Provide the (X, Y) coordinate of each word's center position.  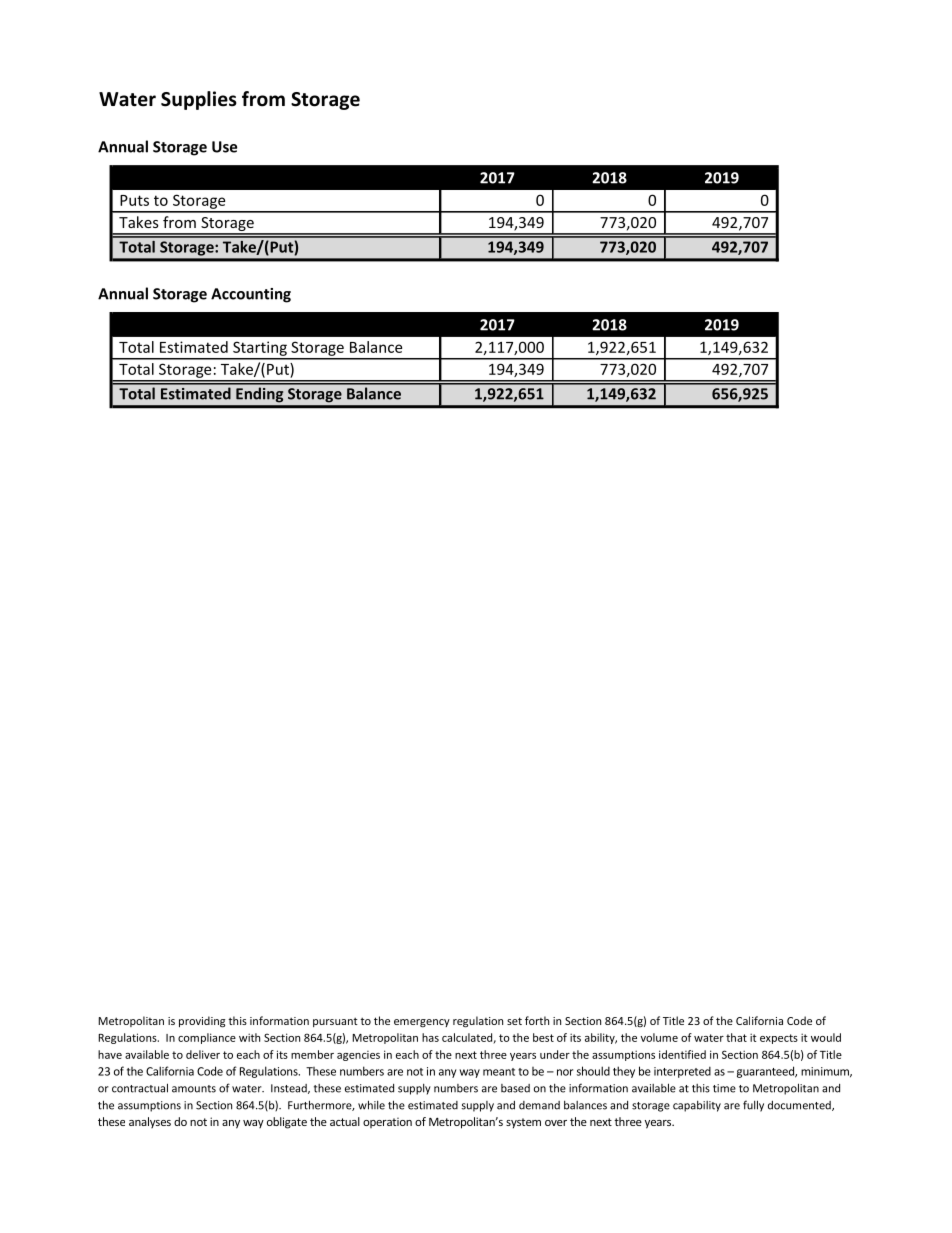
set (514, 1021)
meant (499, 1072)
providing (202, 1022)
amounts (194, 1089)
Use (224, 147)
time (724, 1088)
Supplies (199, 100)
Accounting (251, 295)
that (736, 1037)
